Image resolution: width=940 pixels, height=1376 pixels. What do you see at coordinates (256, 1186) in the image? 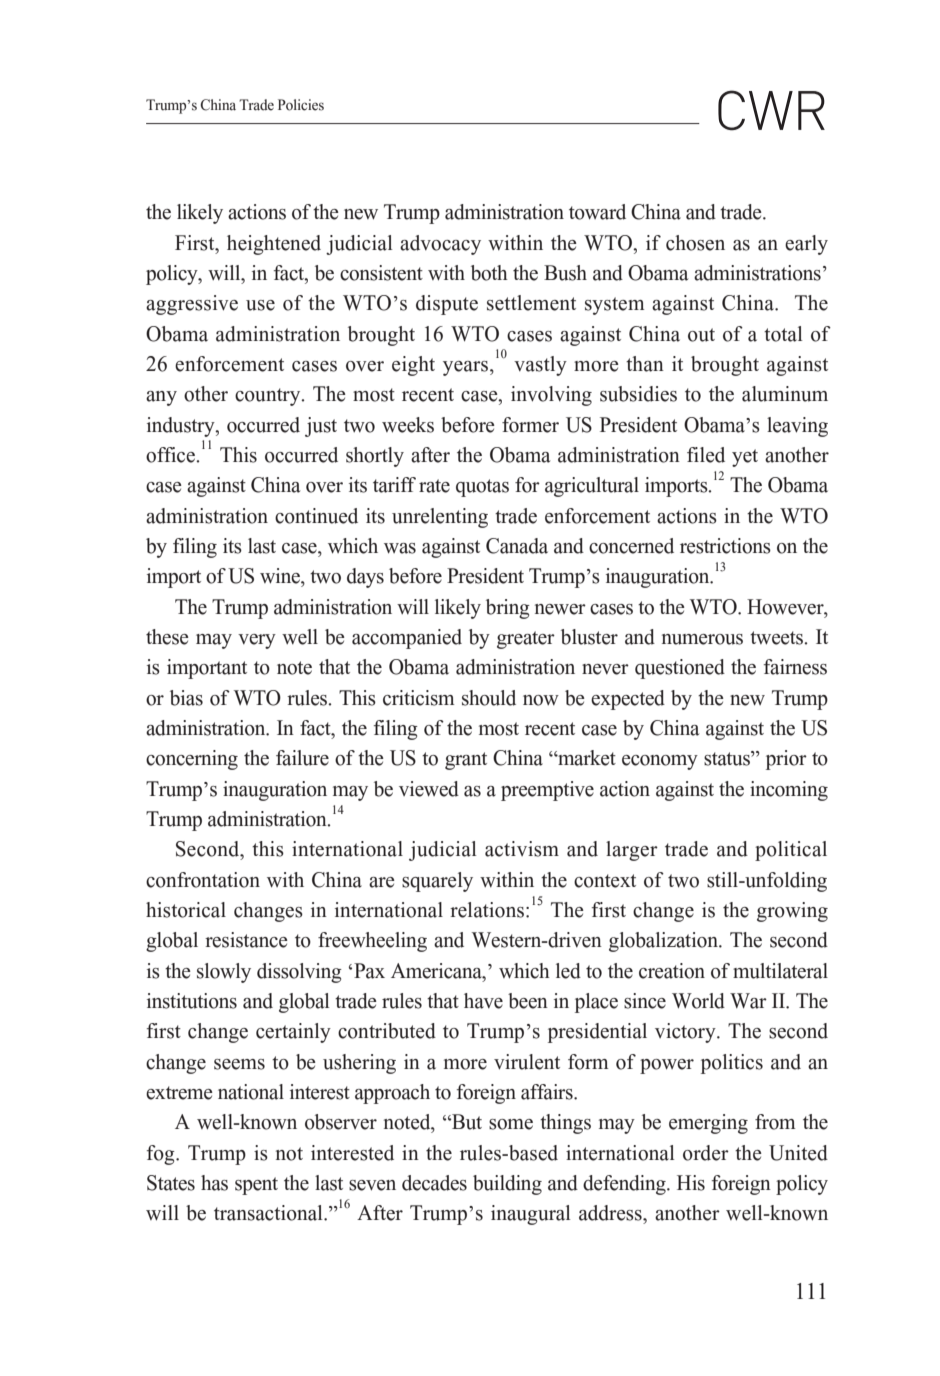
I see `spent` at bounding box center [256, 1186].
